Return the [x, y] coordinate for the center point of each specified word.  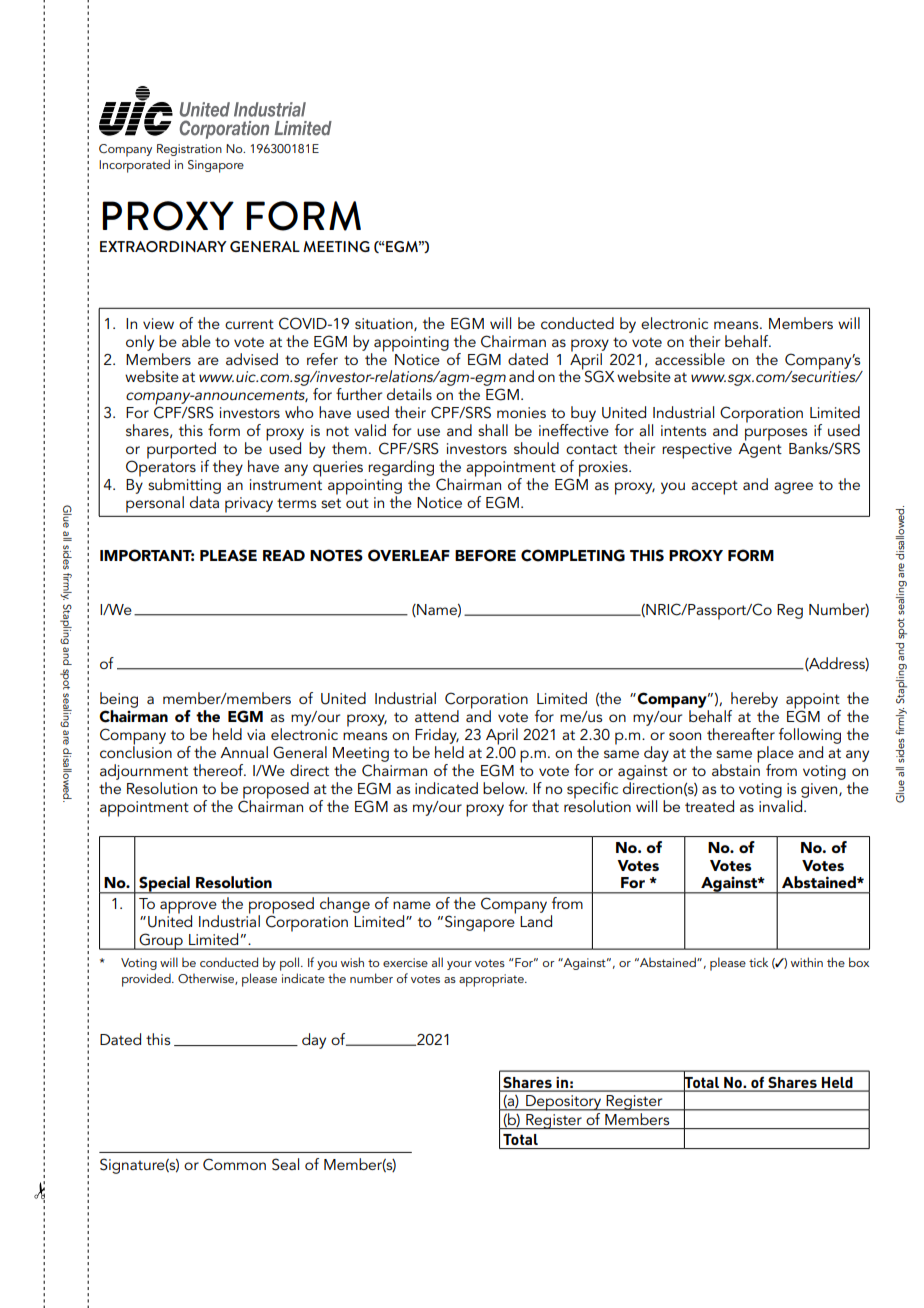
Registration [189, 150]
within [807, 962]
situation [385, 324]
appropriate [492, 980]
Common [234, 1164]
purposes [776, 434]
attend [437, 716]
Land [536, 921]
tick [758, 962]
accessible [690, 359]
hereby [754, 700]
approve [189, 908]
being [119, 700]
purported [181, 451]
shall [493, 430]
